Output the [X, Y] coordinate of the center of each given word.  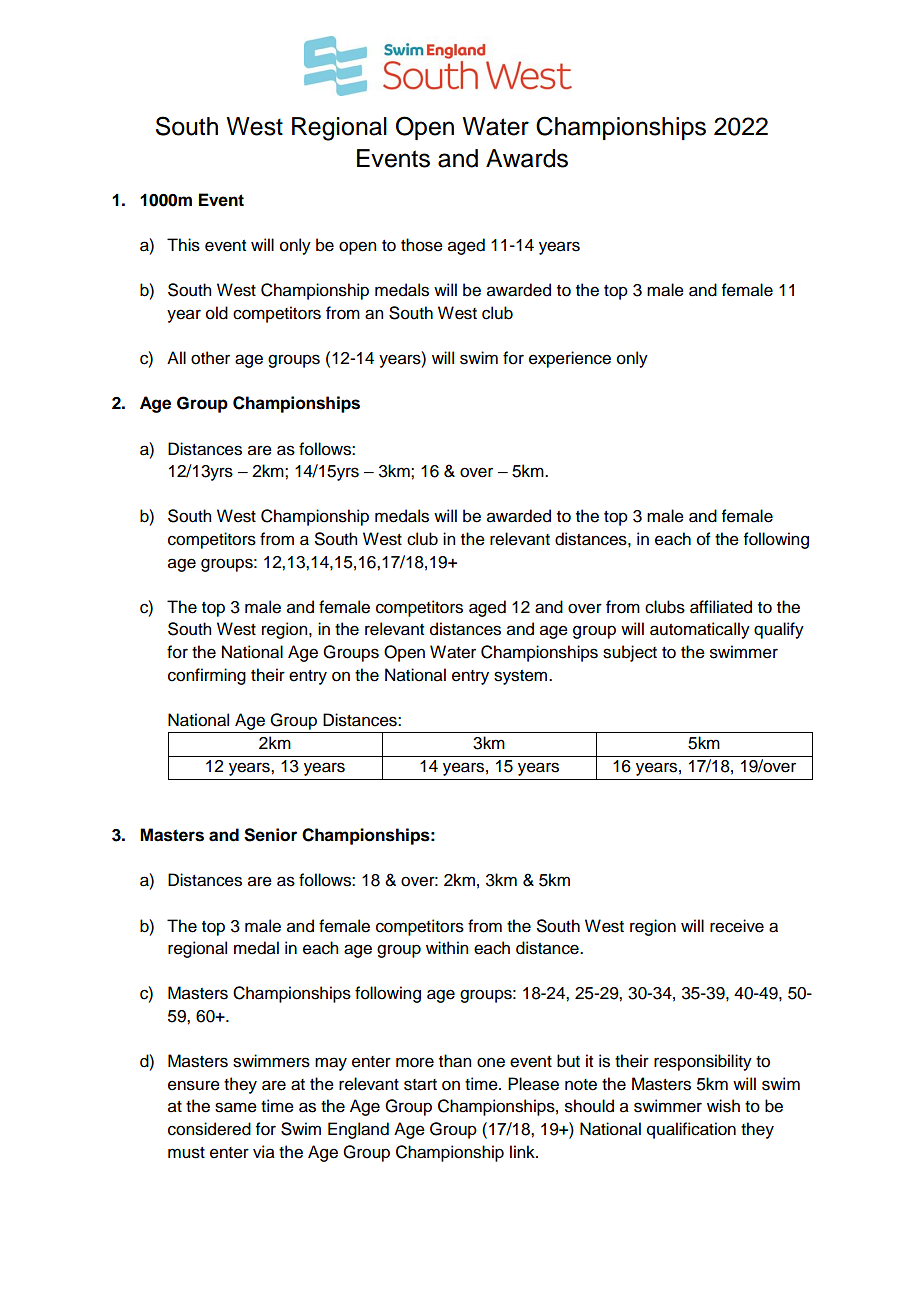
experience [570, 359]
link [523, 1151]
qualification [691, 1130]
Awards [527, 158]
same [236, 1107]
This [183, 245]
